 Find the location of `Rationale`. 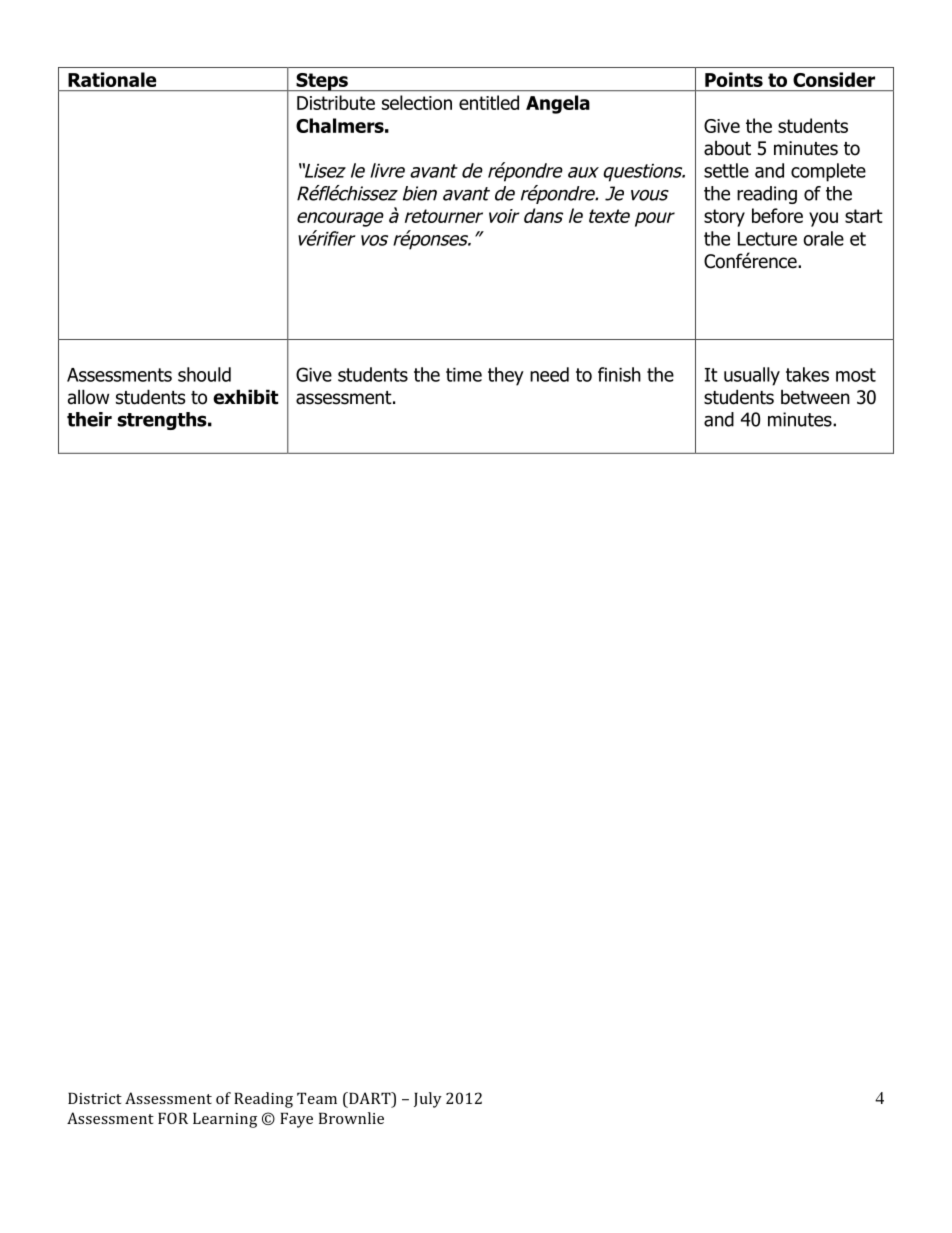

Rationale is located at coordinates (112, 79).
